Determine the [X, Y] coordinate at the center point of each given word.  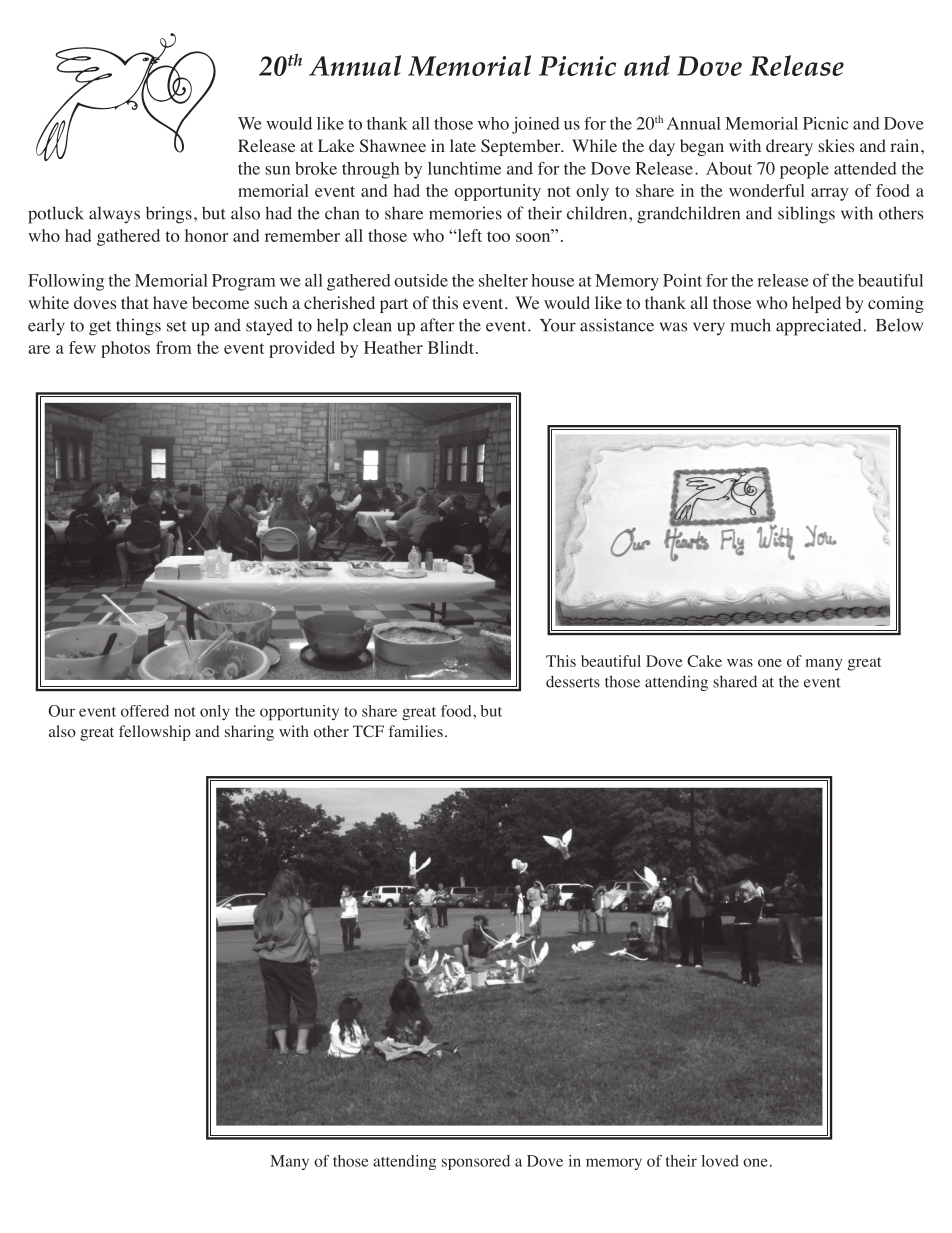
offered [145, 711]
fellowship [155, 733]
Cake [704, 661]
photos [125, 349]
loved [720, 1161]
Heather [393, 347]
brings [169, 215]
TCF [368, 731]
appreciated [819, 327]
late [463, 145]
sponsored [476, 1162]
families [415, 731]
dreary [789, 147]
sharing [249, 733]
